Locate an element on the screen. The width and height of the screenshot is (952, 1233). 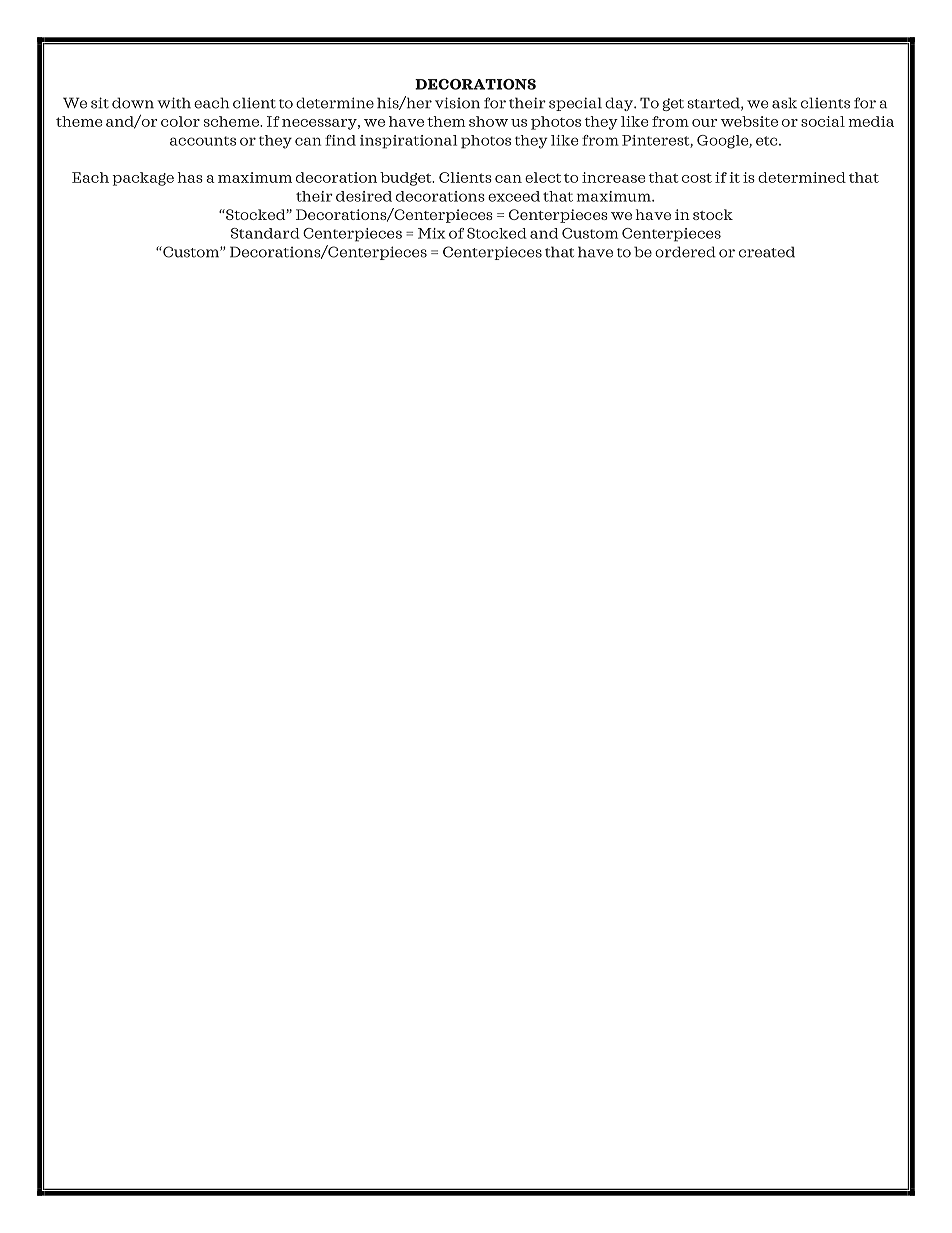
Standard is located at coordinates (265, 233).
